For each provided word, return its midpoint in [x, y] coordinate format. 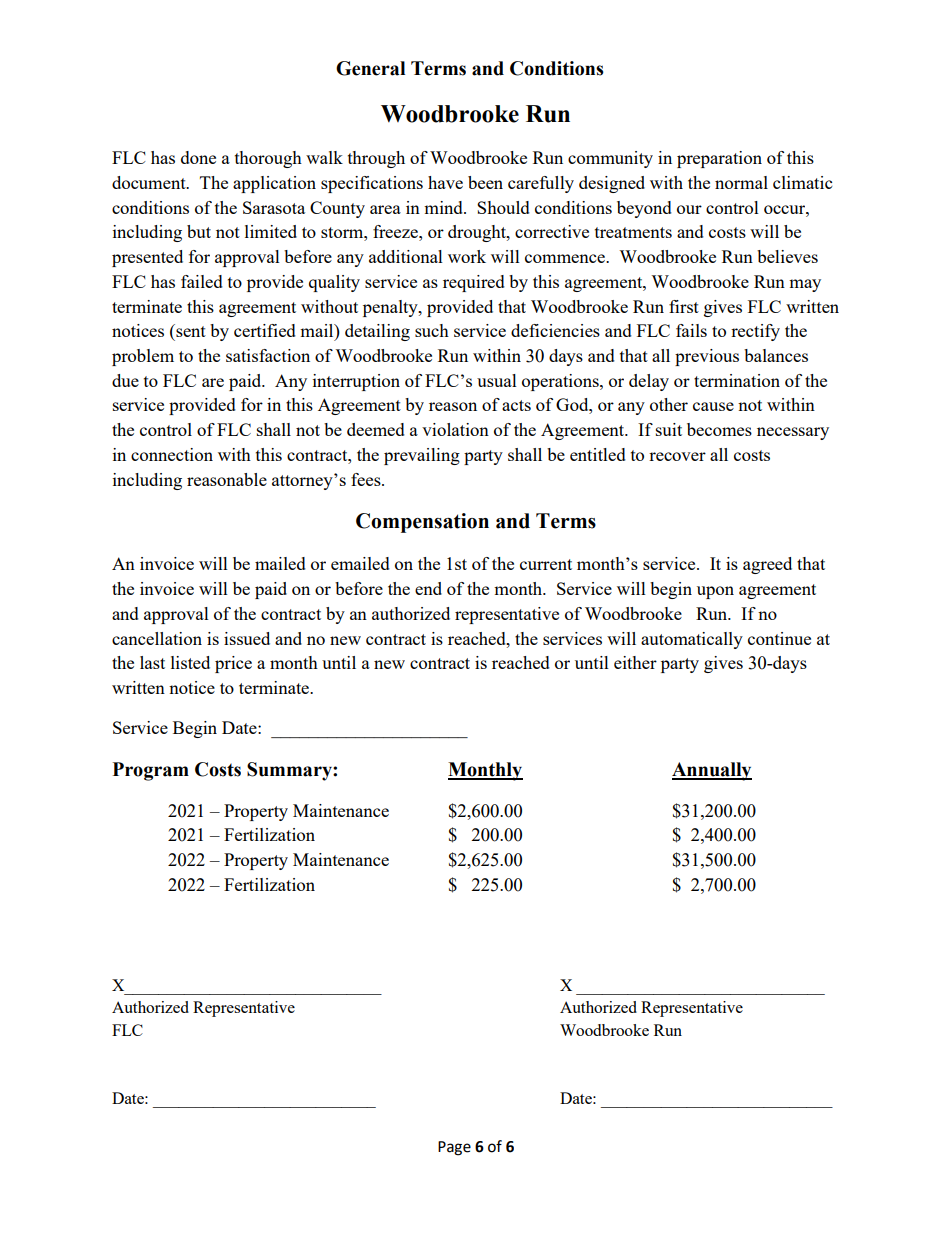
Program [150, 771]
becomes [719, 429]
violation [455, 429]
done [198, 157]
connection [172, 454]
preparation [719, 159]
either [635, 662]
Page [454, 1148]
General [370, 68]
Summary [290, 771]
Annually [712, 771]
